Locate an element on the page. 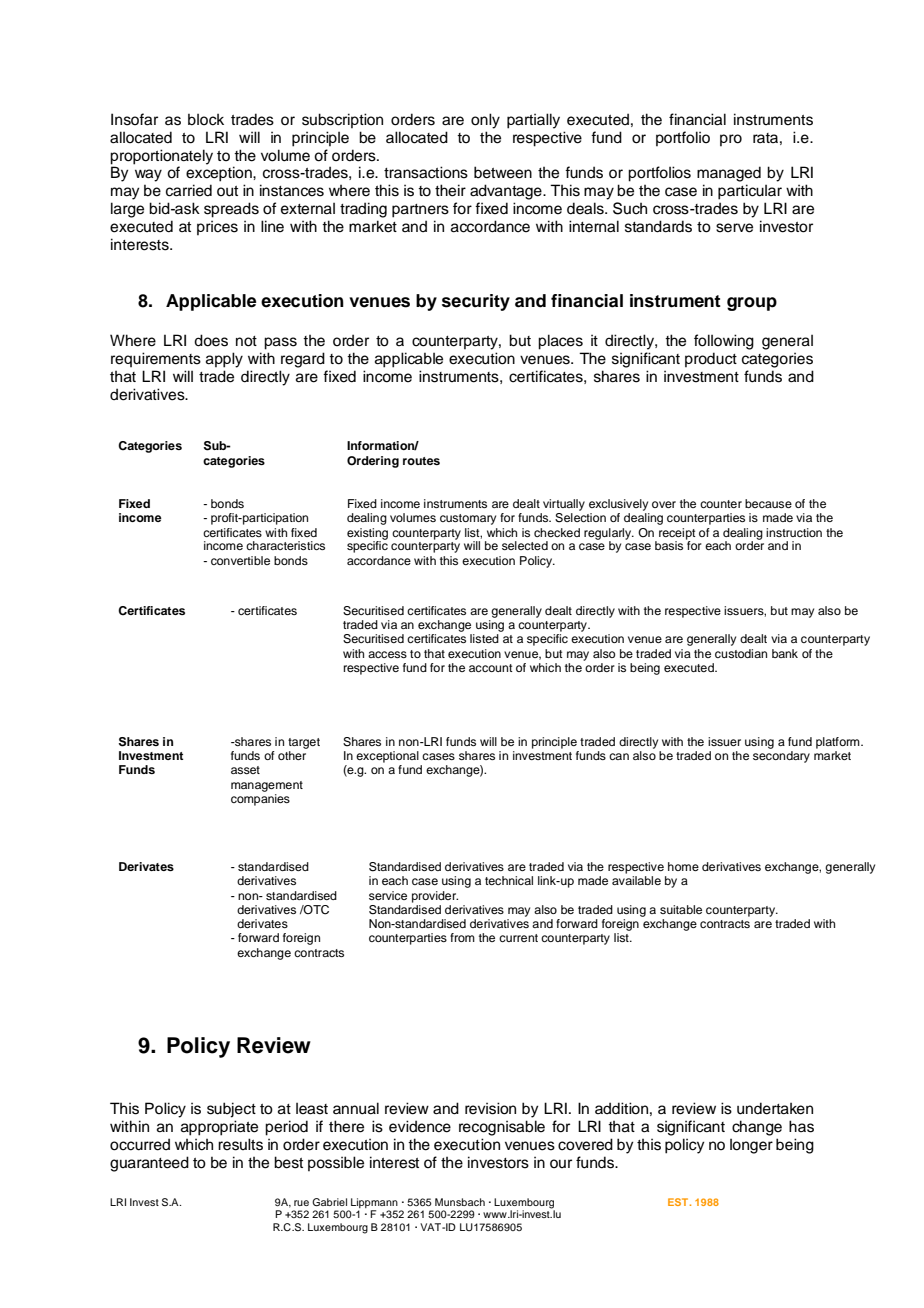  results is located at coordinates (240, 1144).
